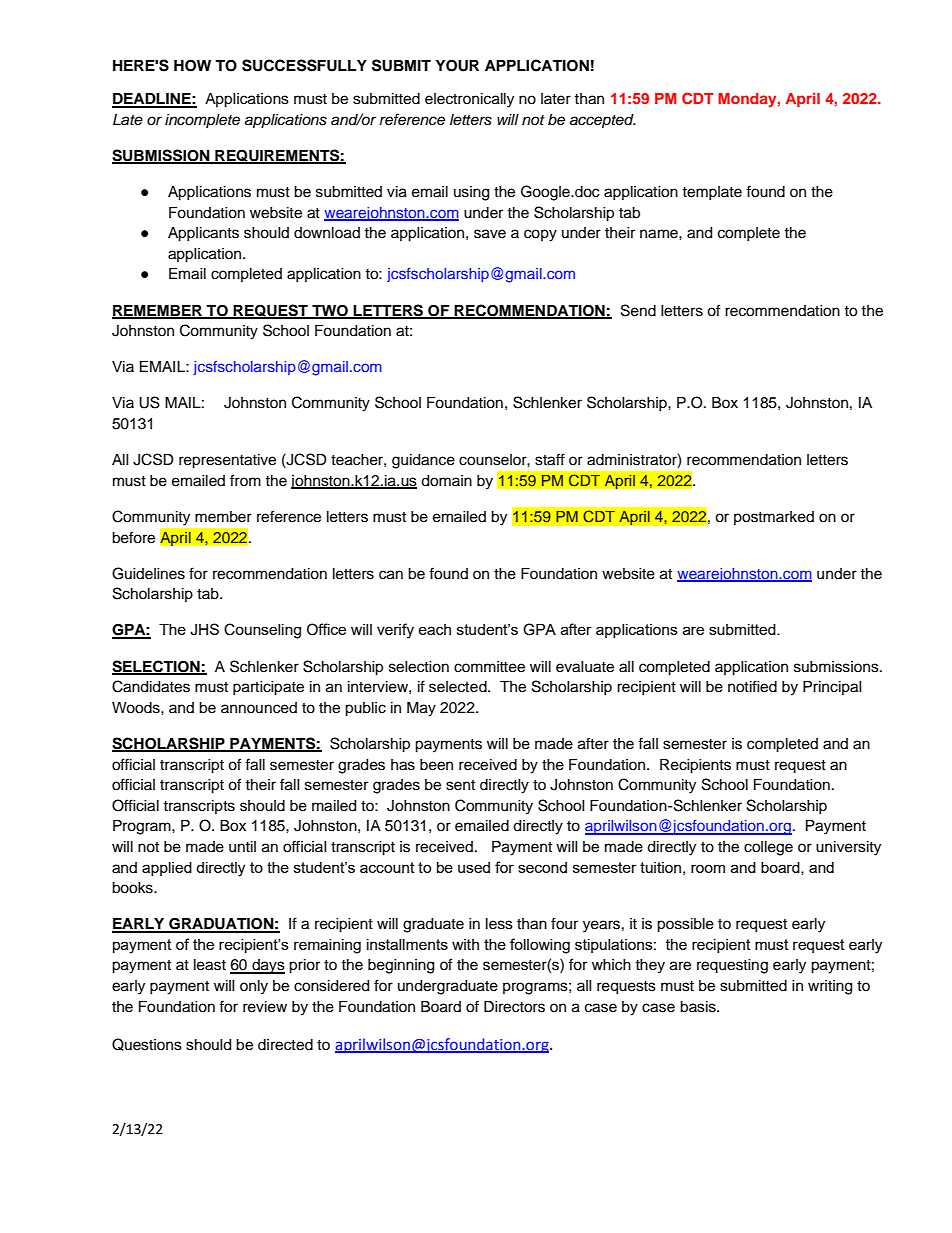 The image size is (952, 1233). What do you see at coordinates (490, 234) in the screenshot?
I see `save` at bounding box center [490, 234].
